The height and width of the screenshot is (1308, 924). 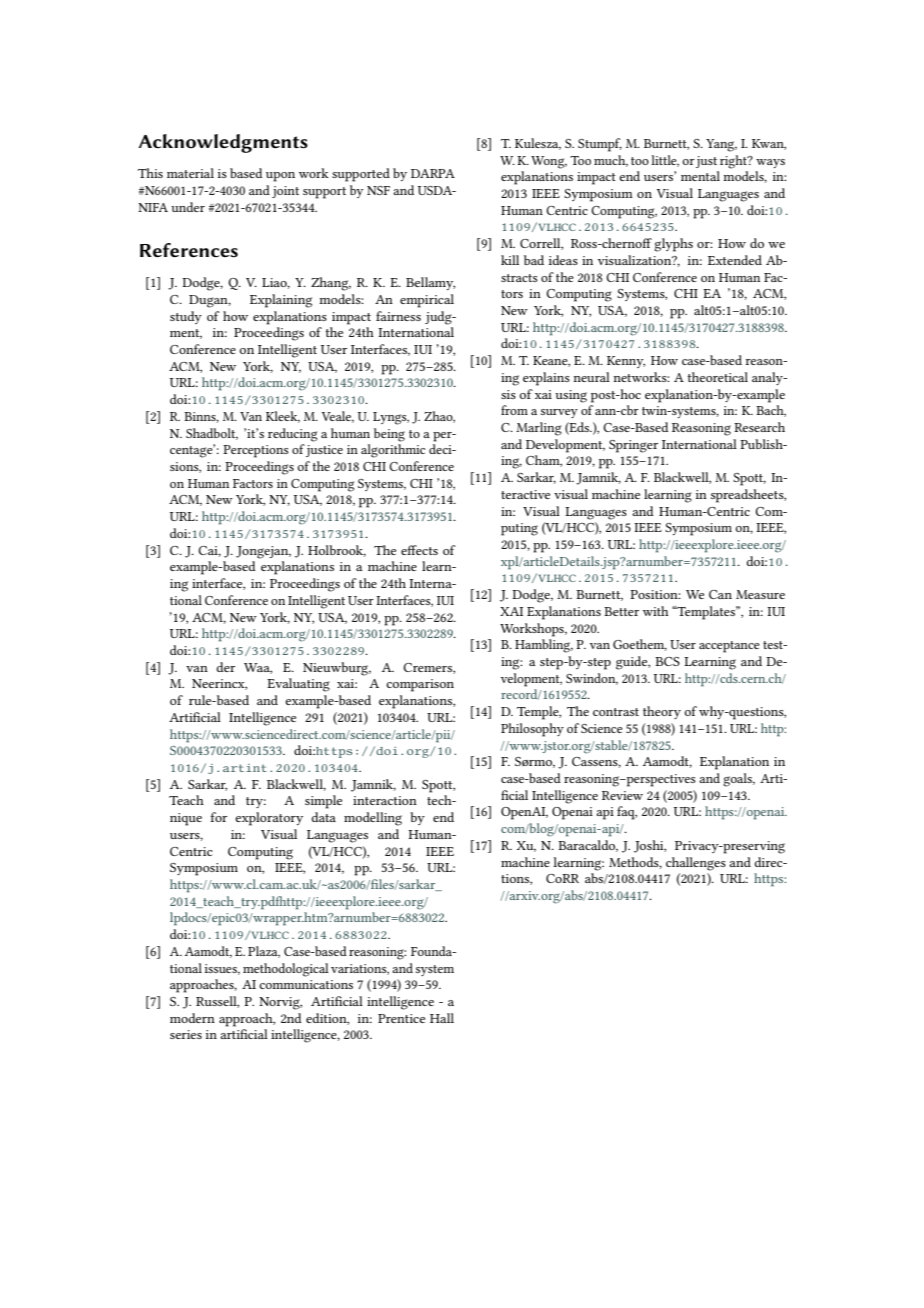 What do you see at coordinates (718, 377) in the screenshot?
I see `theoretical` at bounding box center [718, 377].
